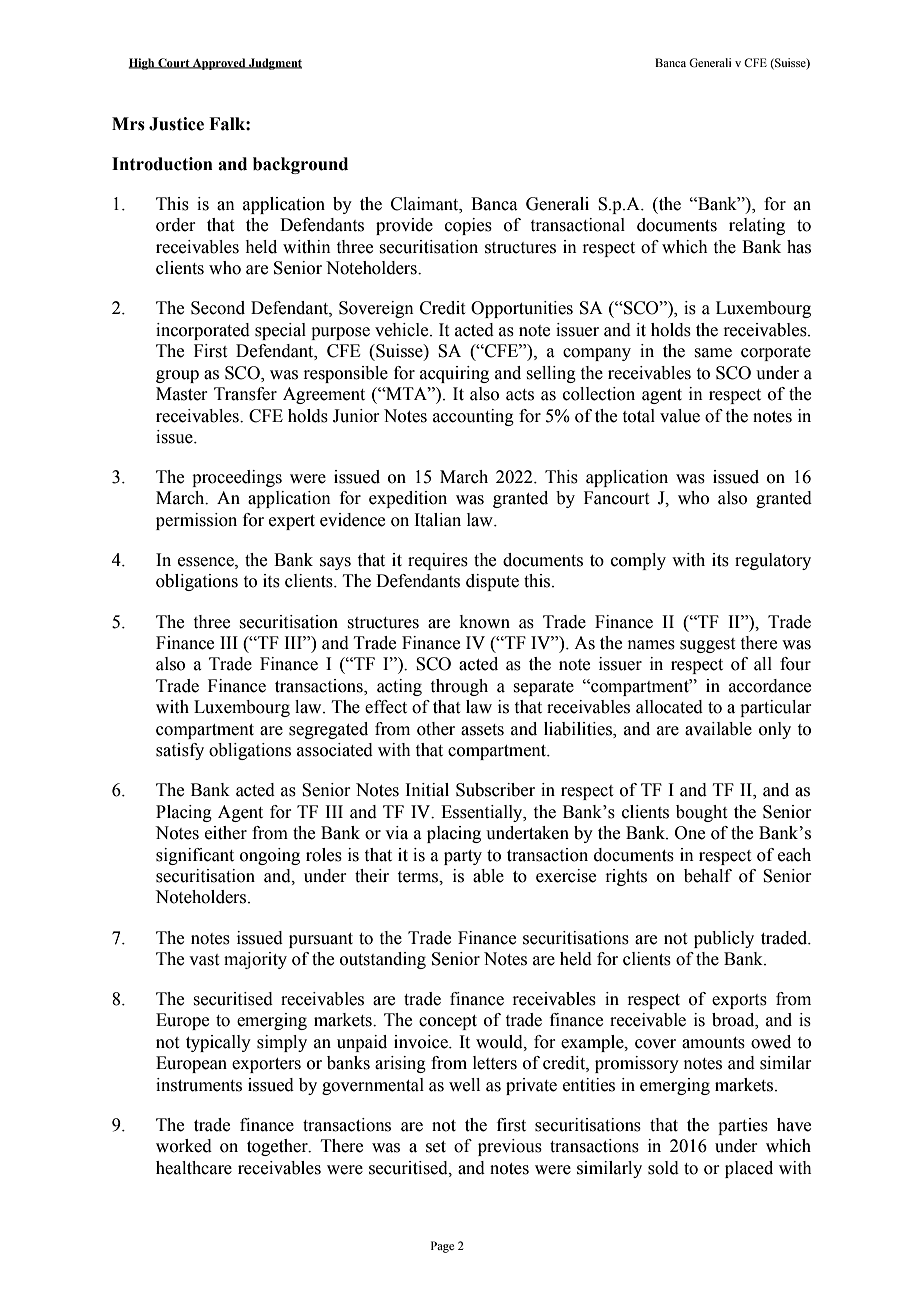 Image resolution: width=924 pixels, height=1308 pixels. What do you see at coordinates (468, 226) in the screenshot?
I see `copies` at bounding box center [468, 226].
